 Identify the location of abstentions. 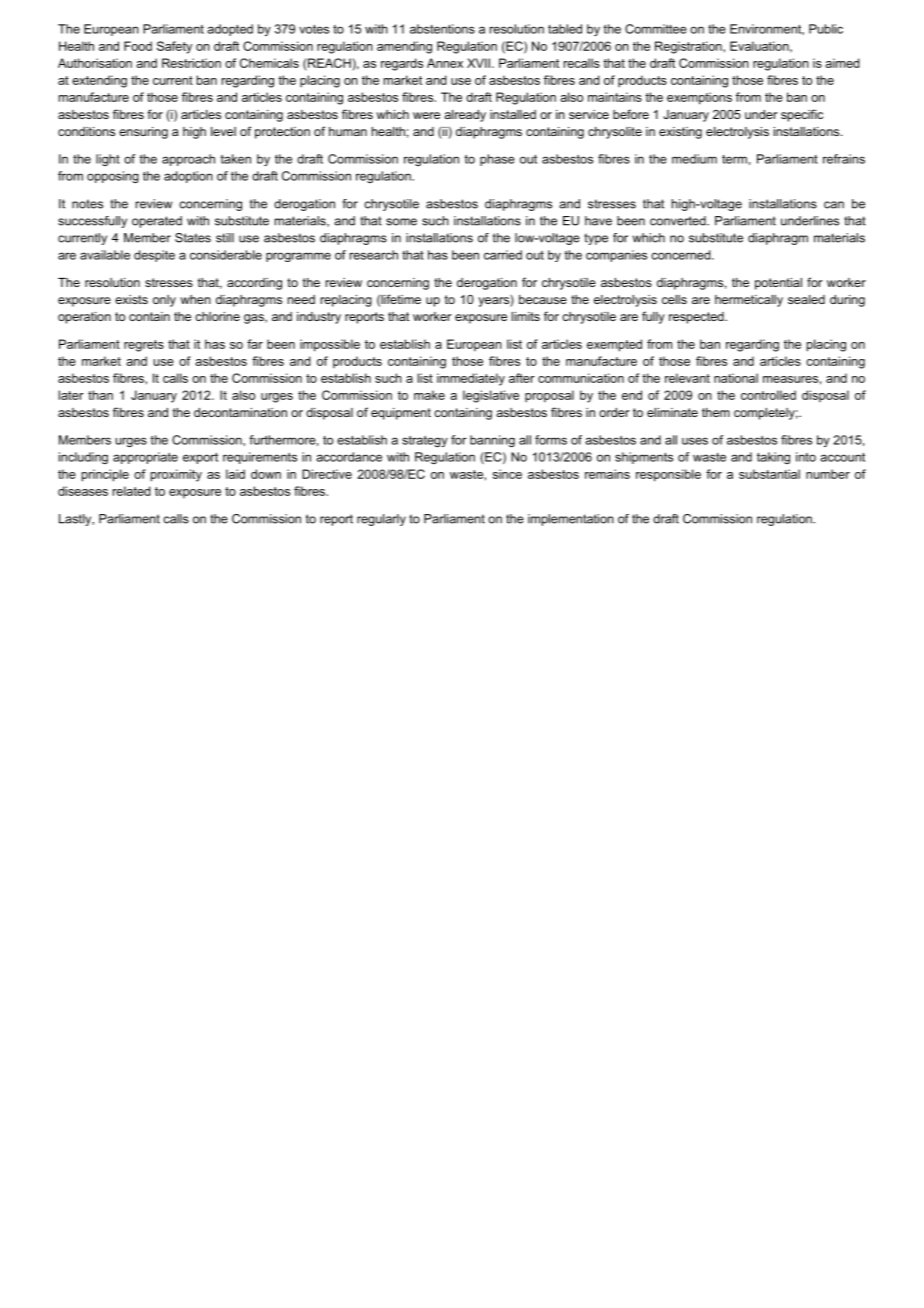
(442, 29).
